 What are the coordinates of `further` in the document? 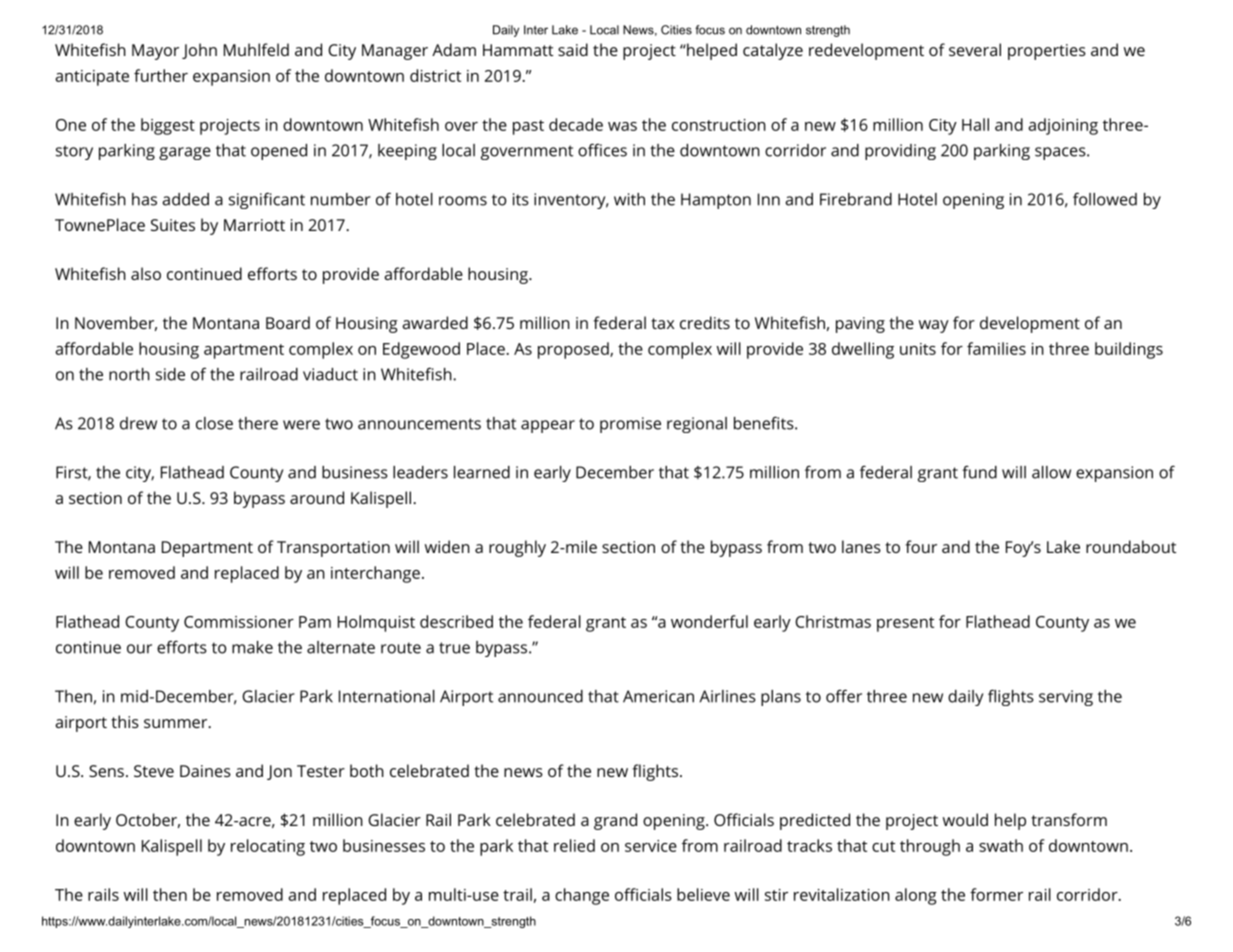 It's located at (161, 75).
